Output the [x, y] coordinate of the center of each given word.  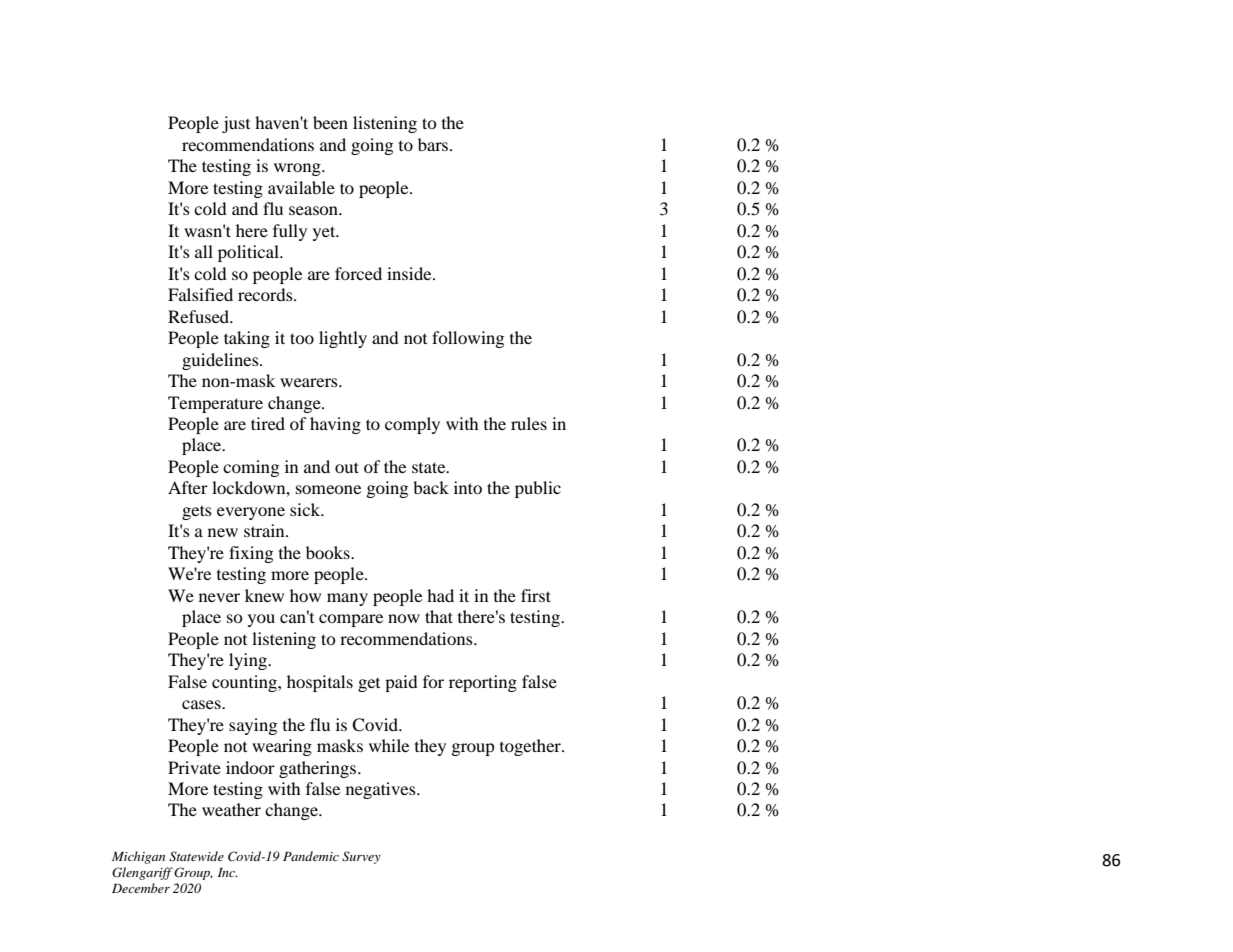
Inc [228, 872]
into [468, 487]
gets [197, 512]
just [236, 124]
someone [328, 489]
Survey [361, 857]
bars [433, 144]
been [330, 122]
